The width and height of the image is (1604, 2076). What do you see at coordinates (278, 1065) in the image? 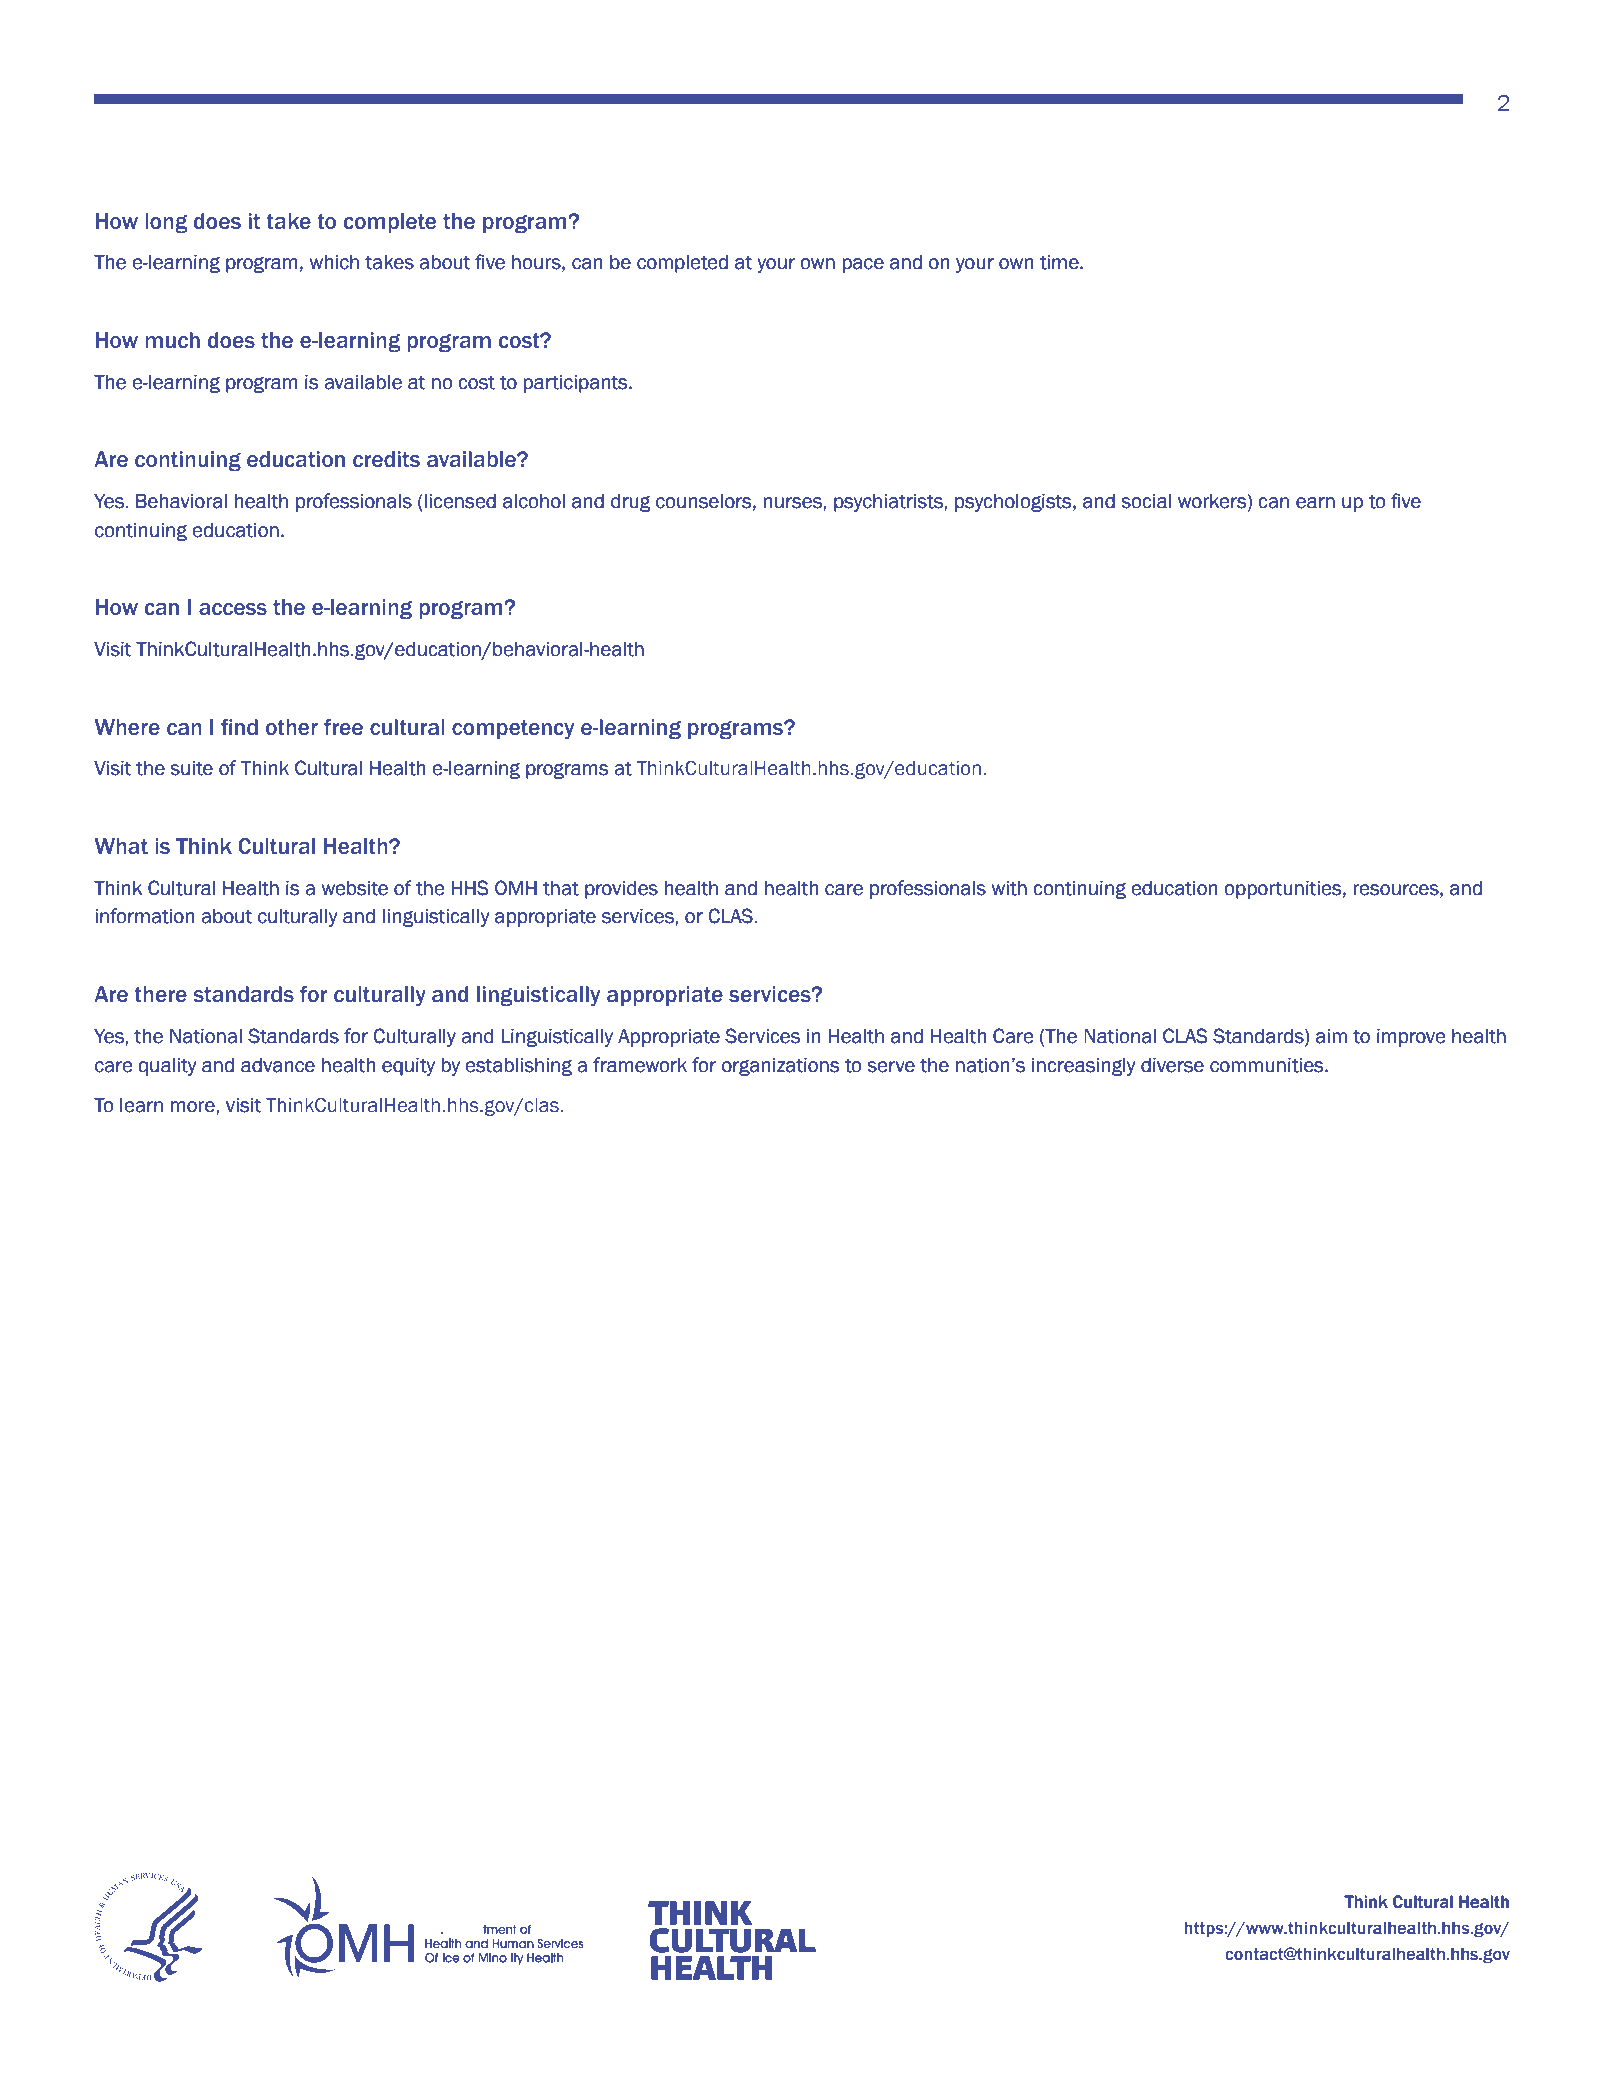
I see `advance` at bounding box center [278, 1065].
